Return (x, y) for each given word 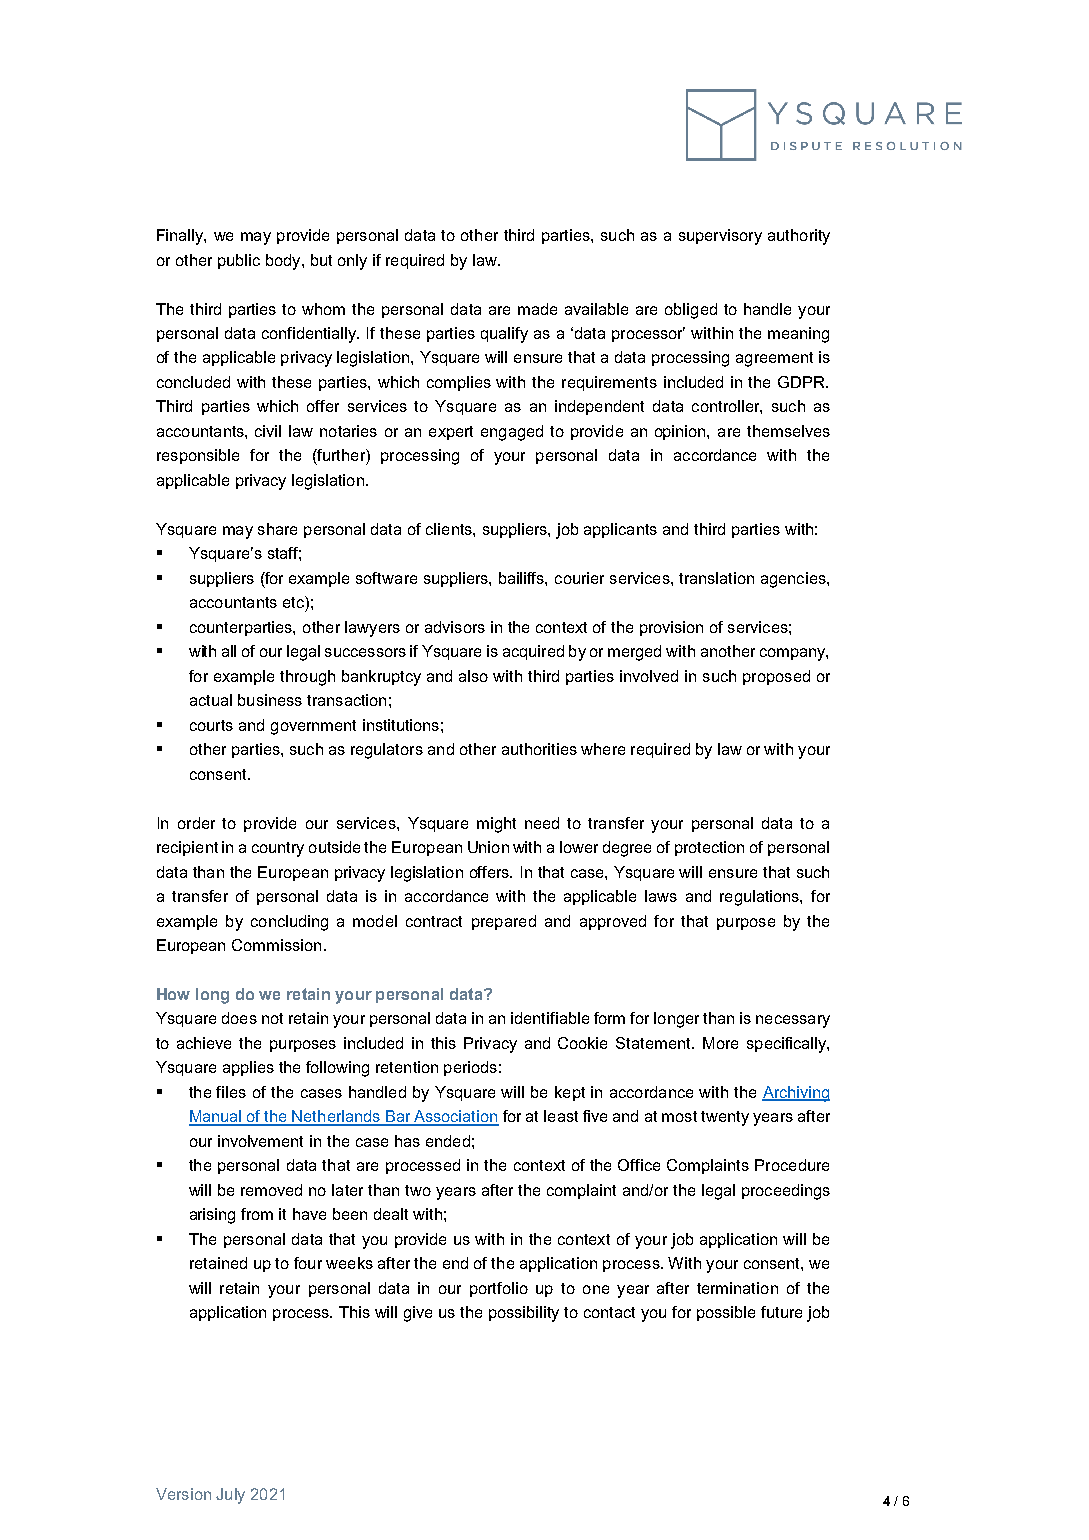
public (239, 261)
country (278, 849)
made (537, 309)
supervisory (720, 237)
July (230, 1496)
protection (709, 848)
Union (488, 847)
